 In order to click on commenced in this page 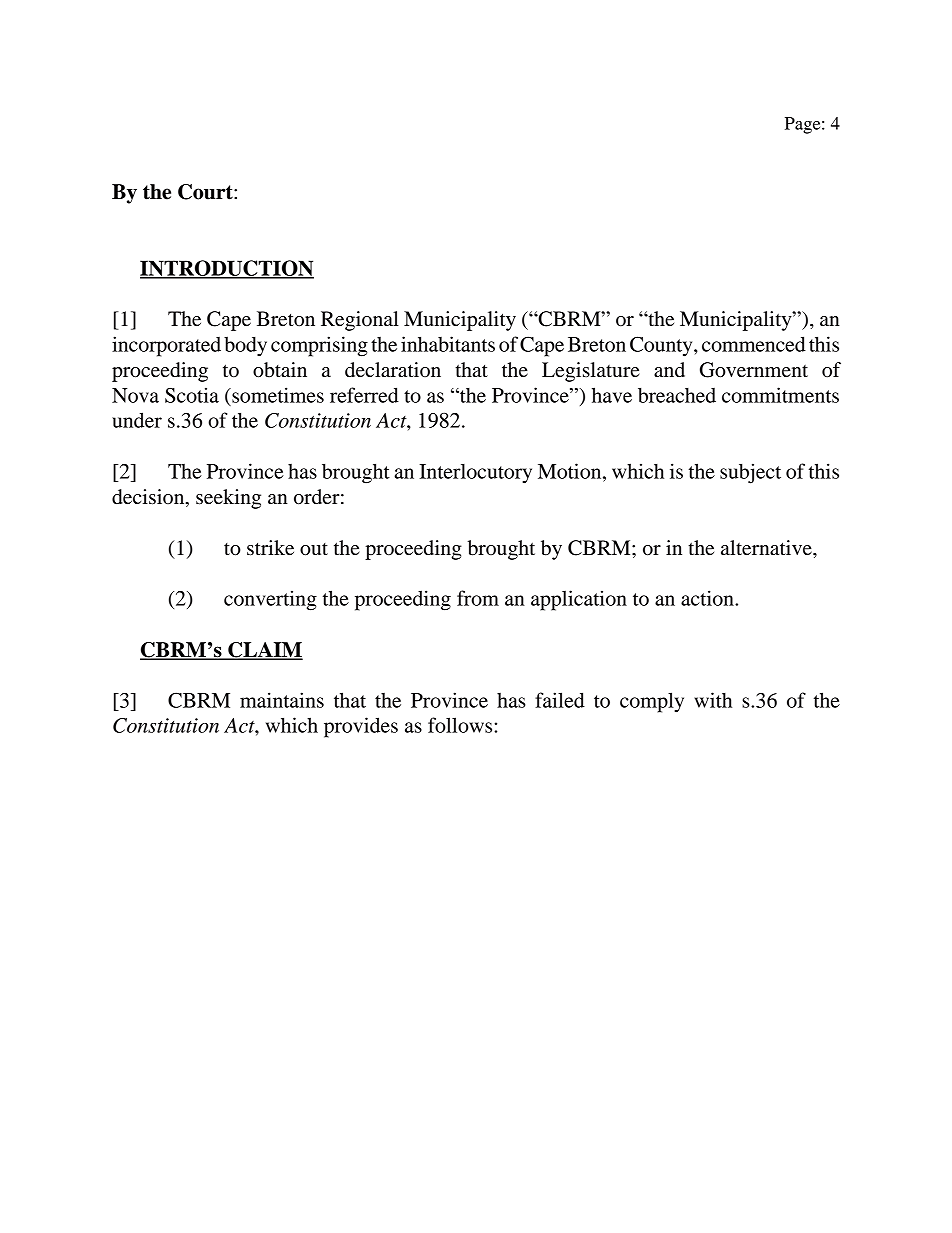, I will do `click(754, 344)`.
